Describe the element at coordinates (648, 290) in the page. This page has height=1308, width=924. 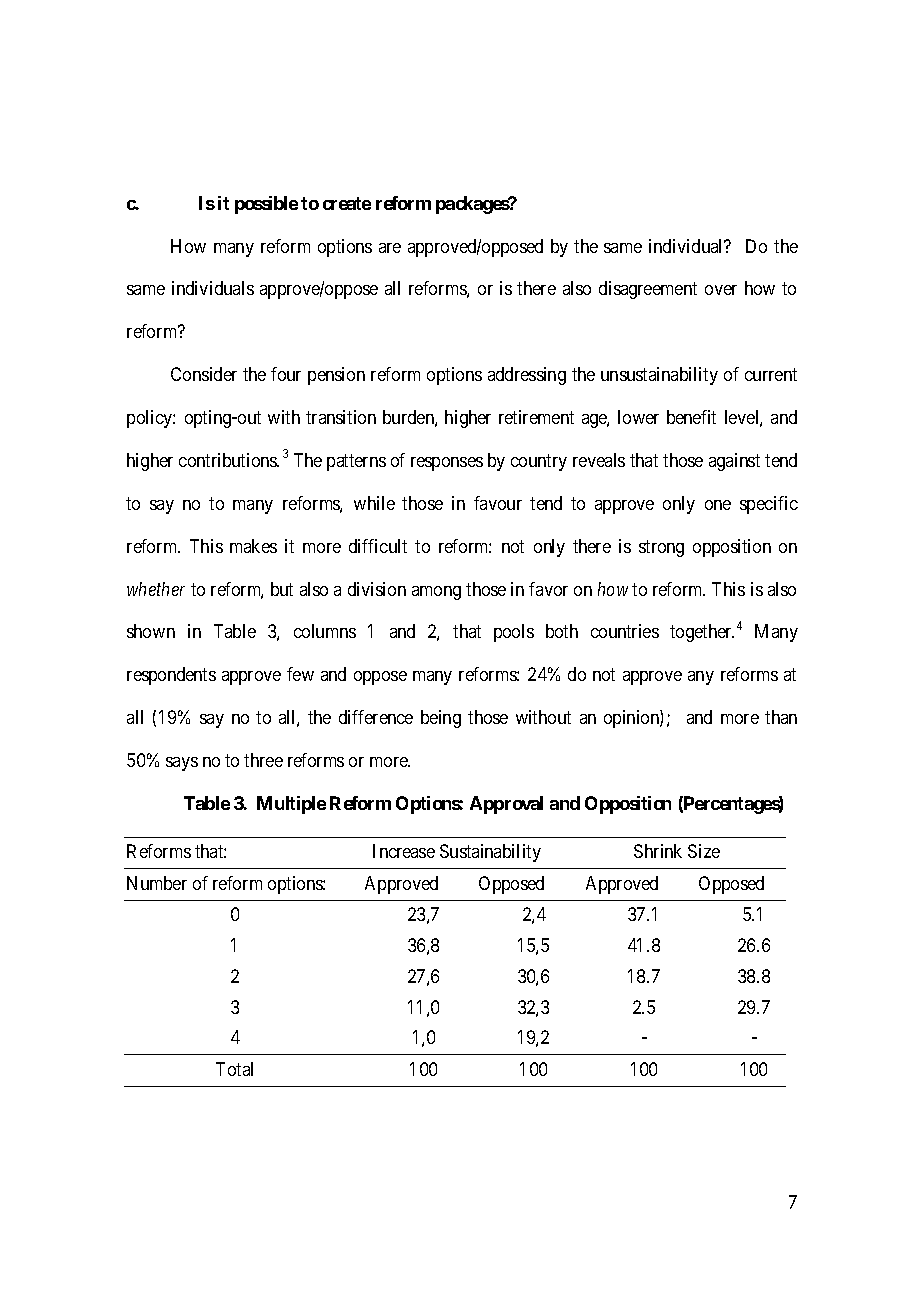
I see `disagreement` at that location.
